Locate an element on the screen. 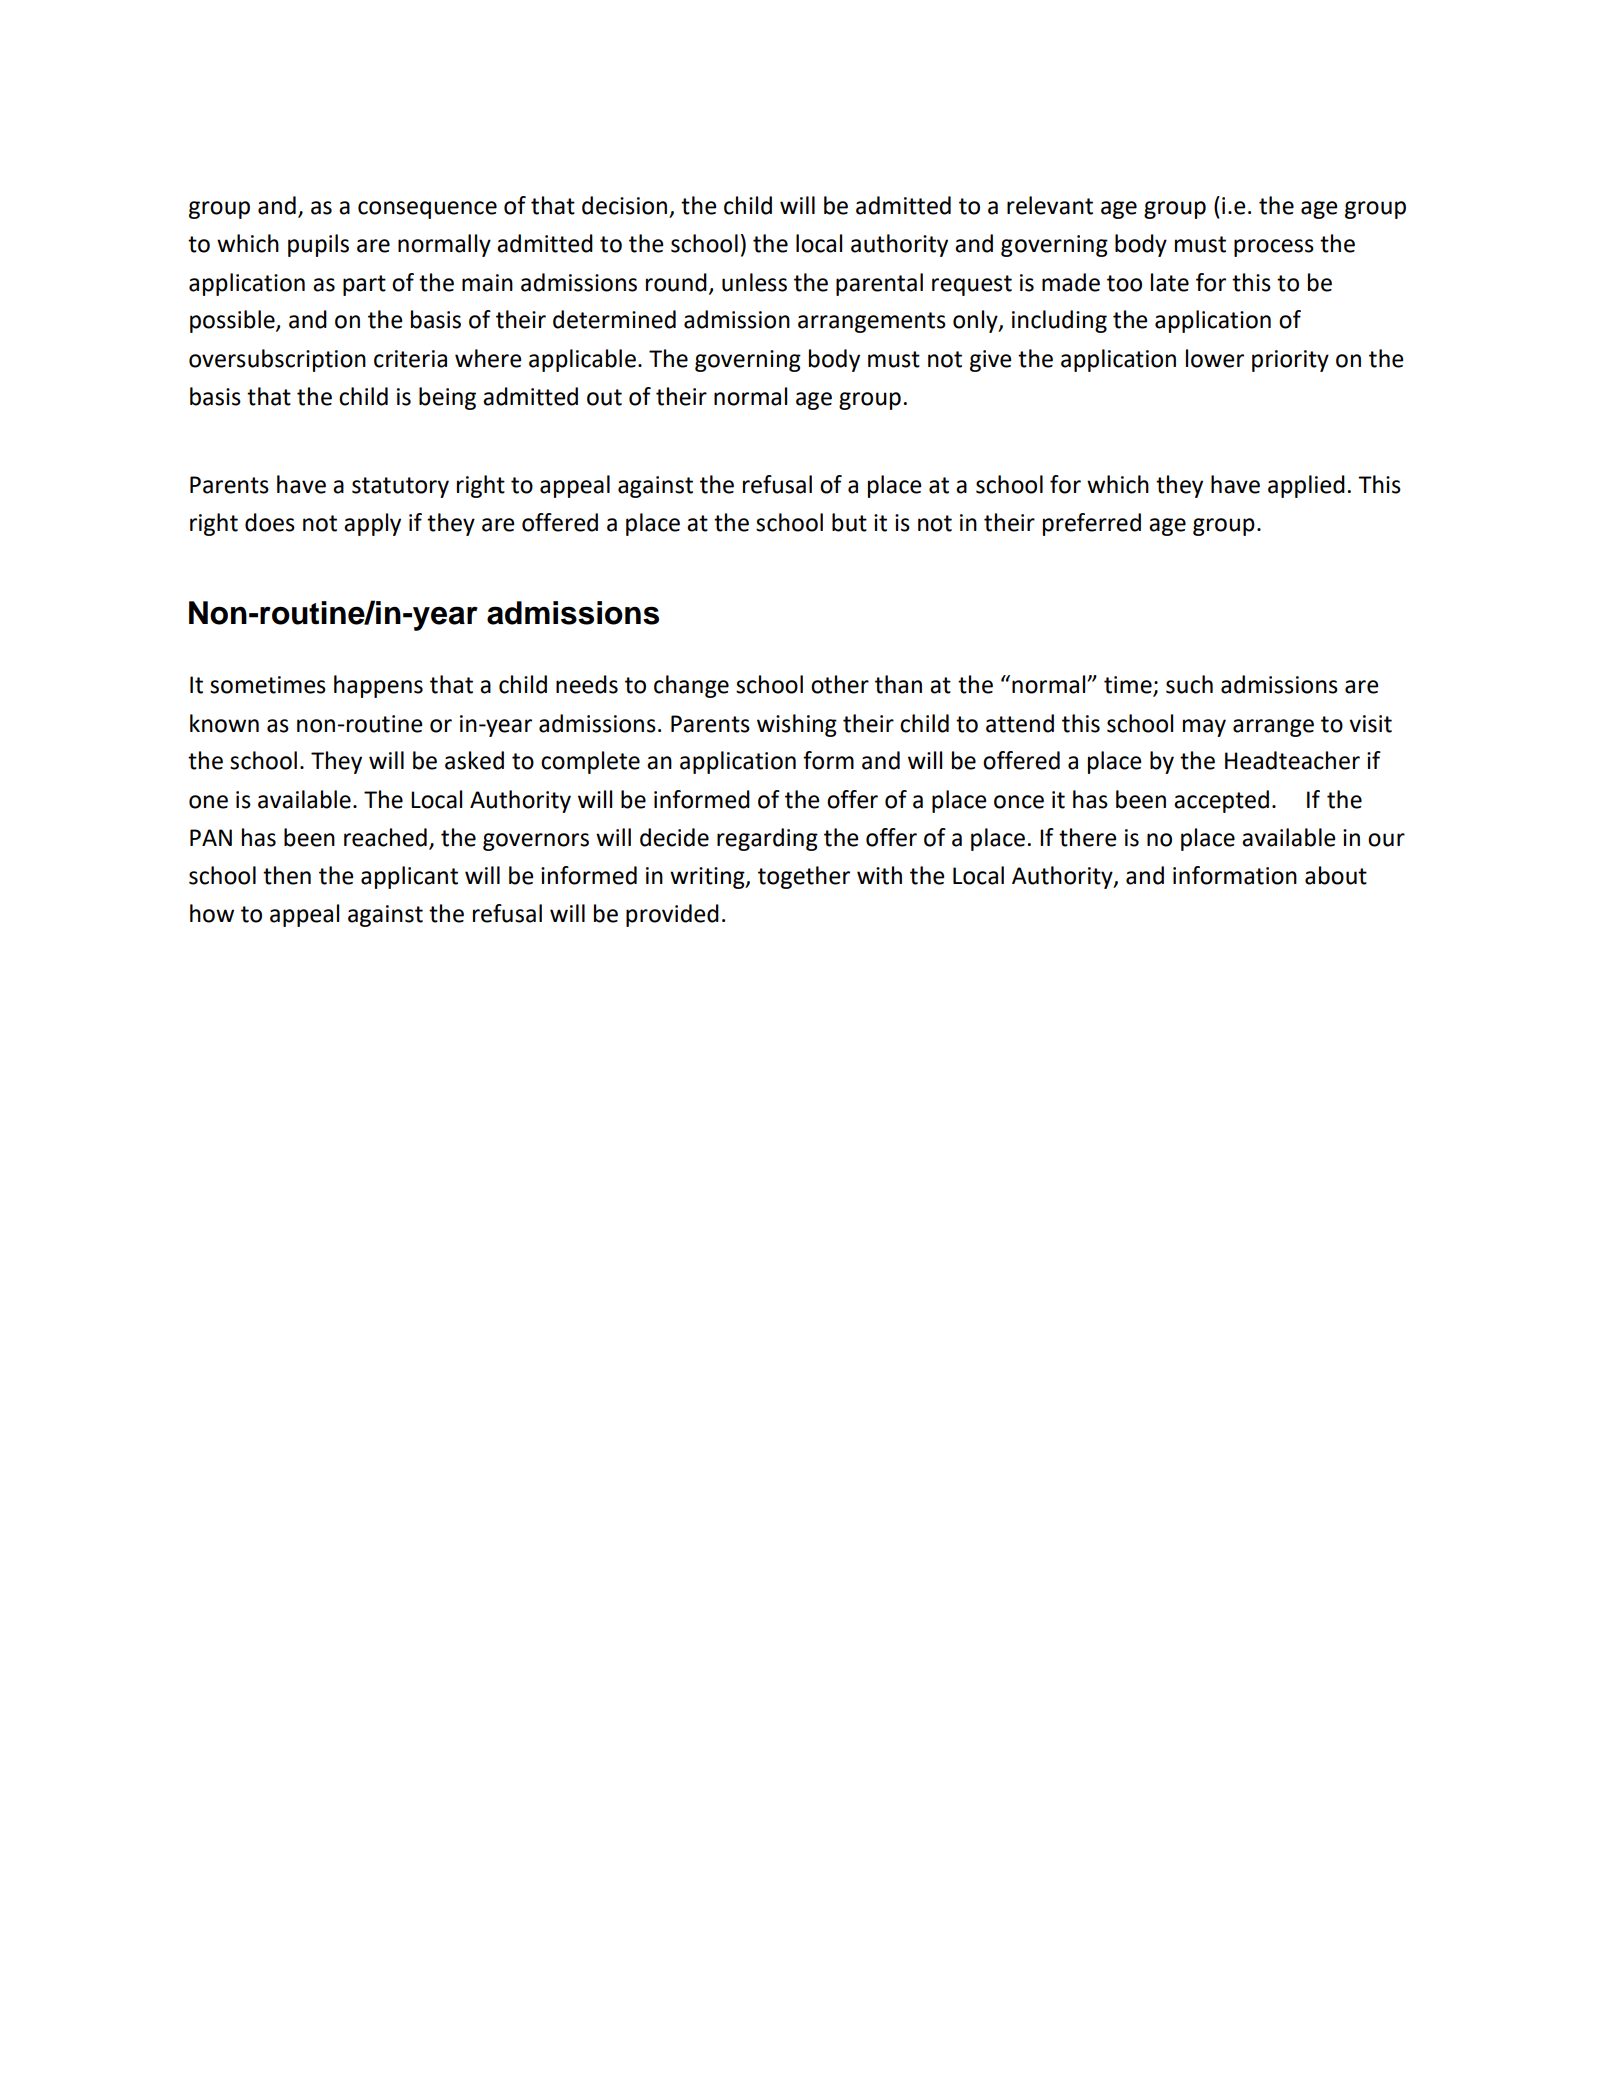  but is located at coordinates (849, 522).
